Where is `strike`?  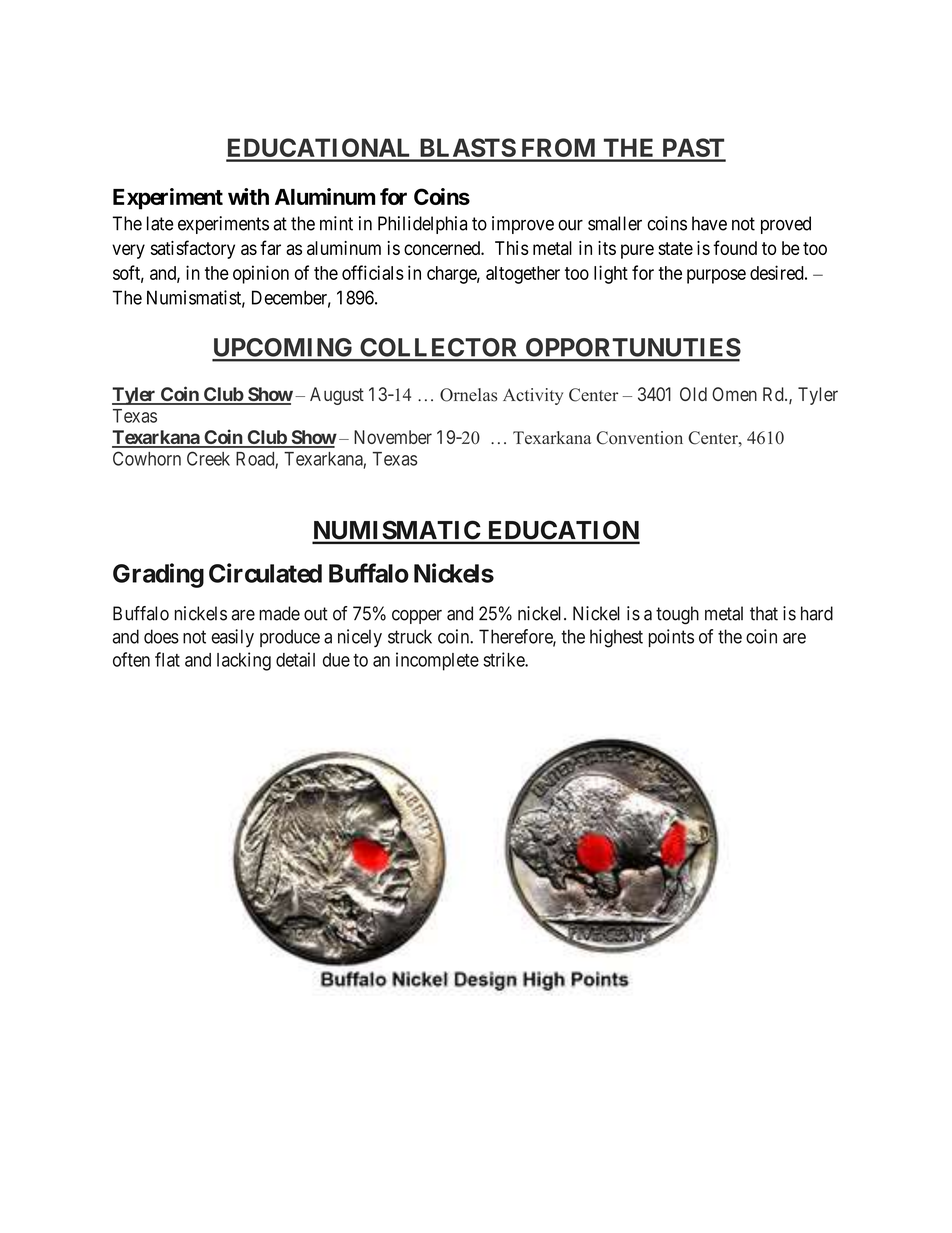
strike is located at coordinates (504, 659).
